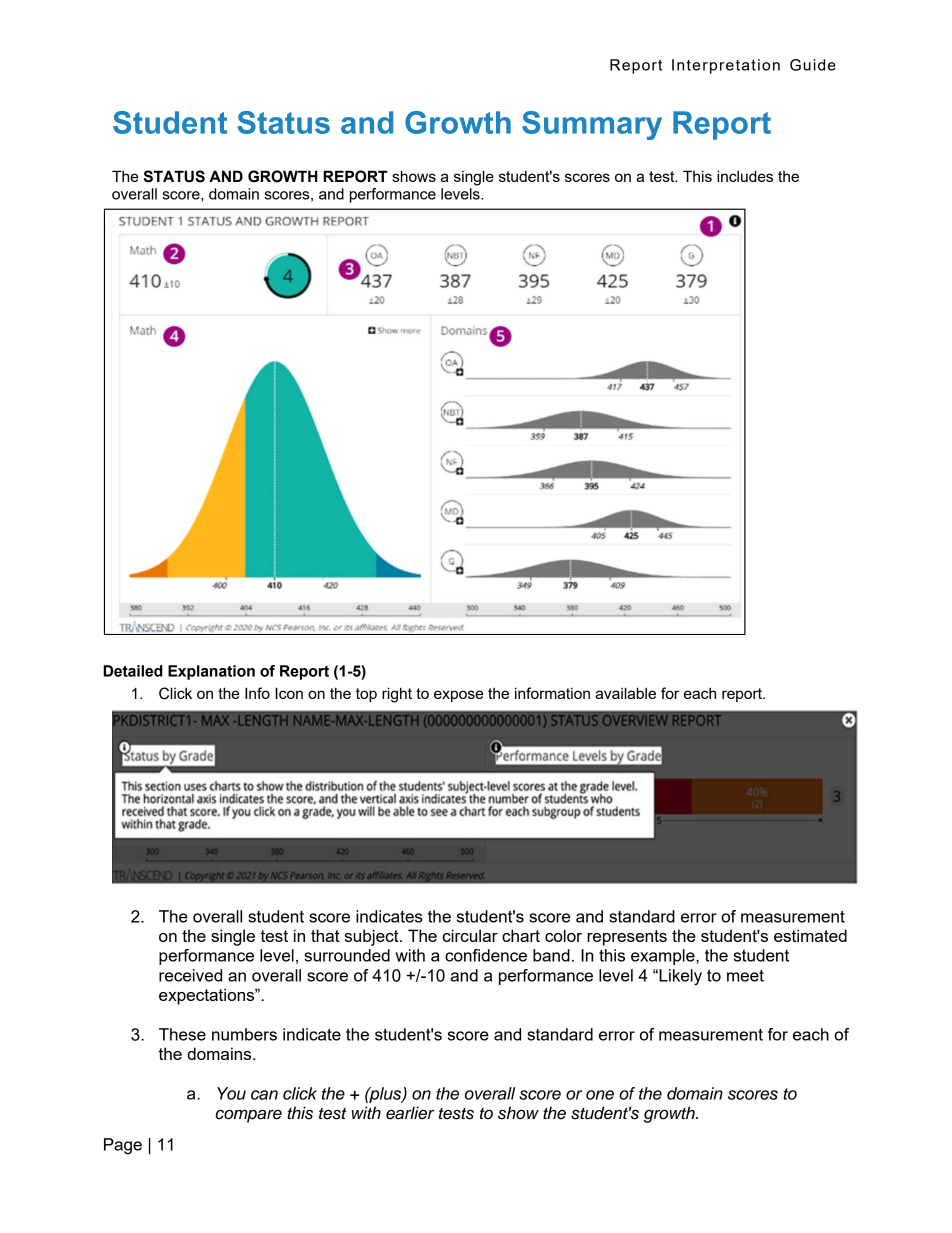 The width and height of the screenshot is (952, 1233). What do you see at coordinates (211, 672) in the screenshot?
I see `Explanation` at bounding box center [211, 672].
